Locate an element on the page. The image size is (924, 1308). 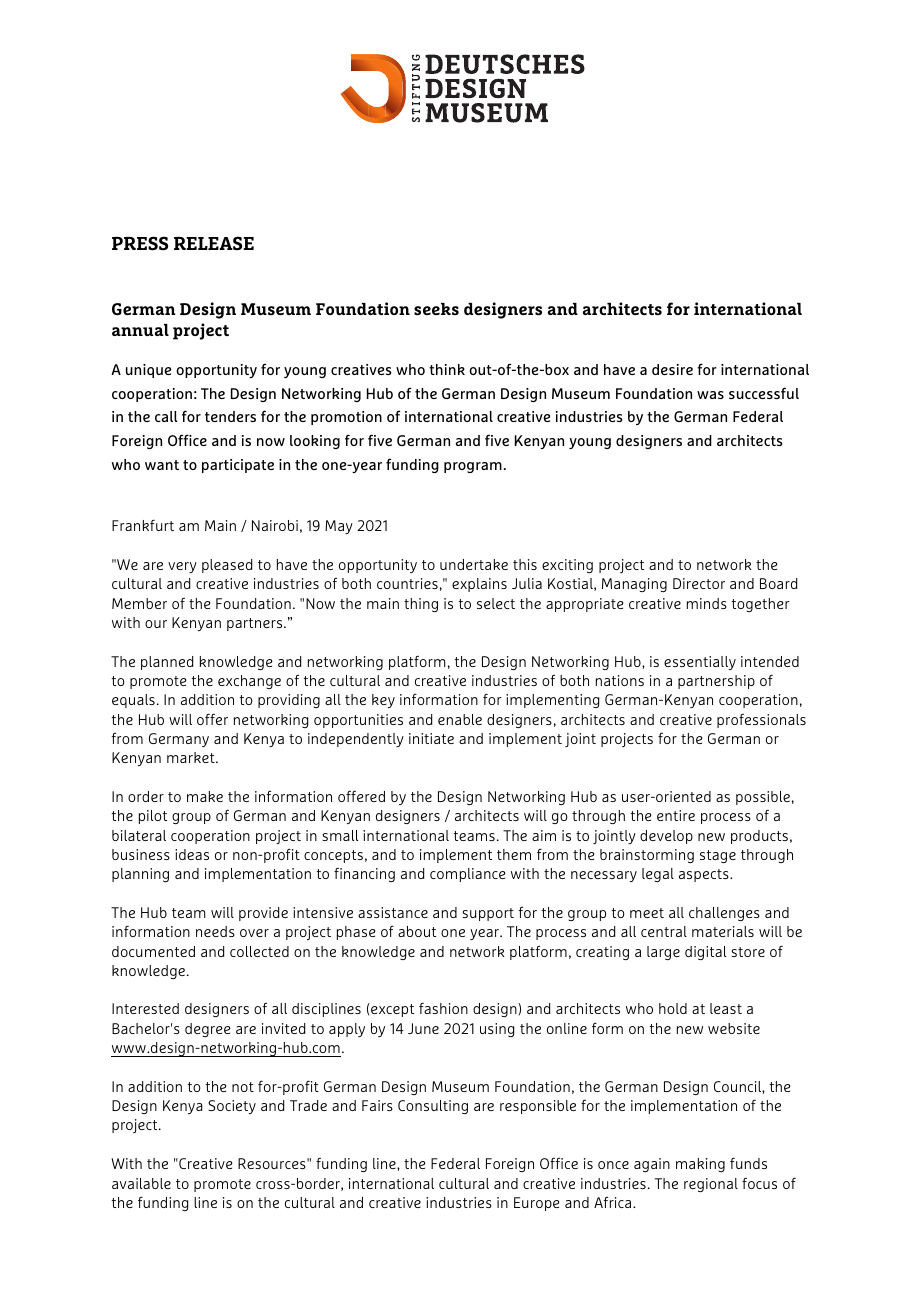
program is located at coordinates (473, 467).
